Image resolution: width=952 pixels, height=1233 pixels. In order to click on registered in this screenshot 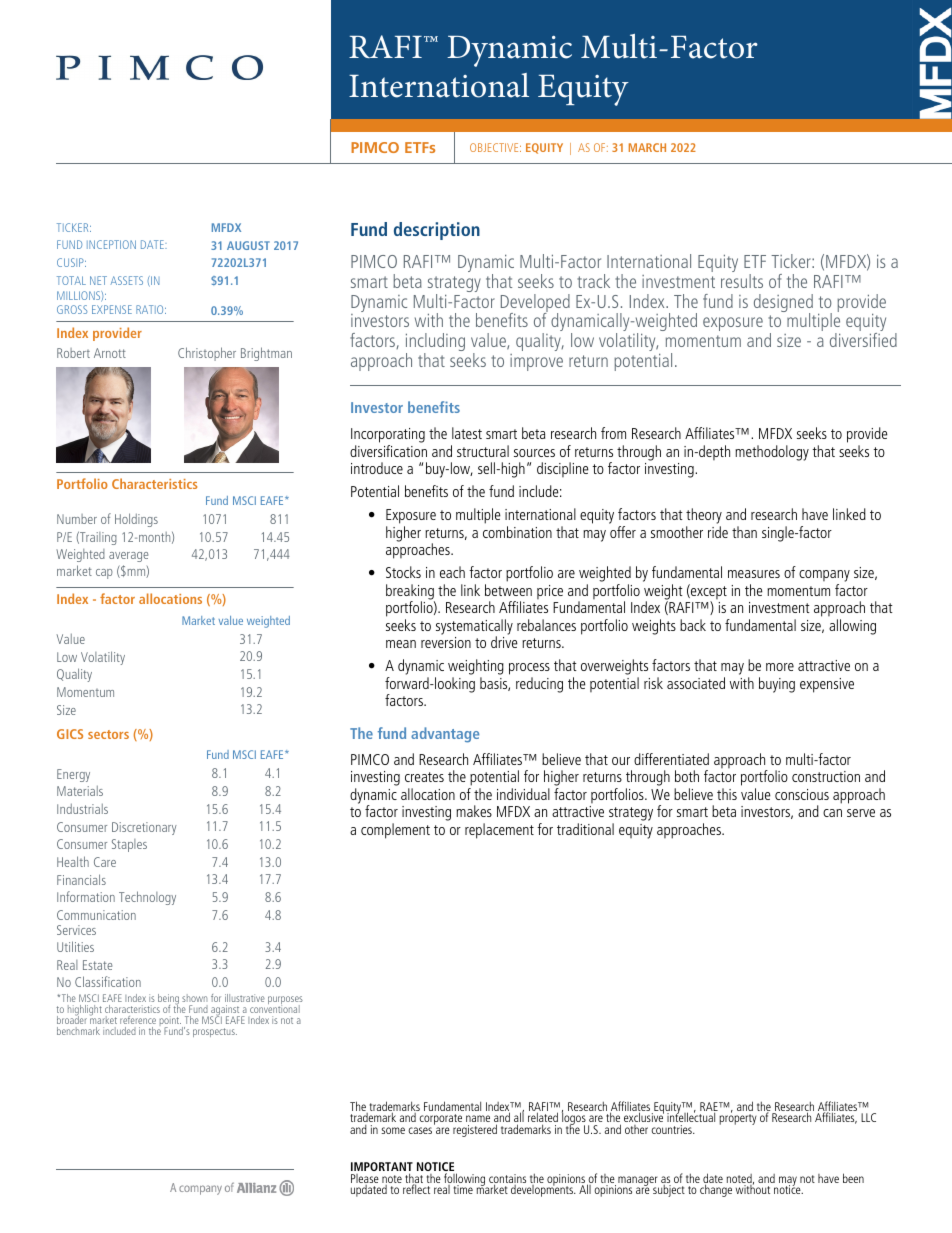, I will do `click(475, 1130)`.
